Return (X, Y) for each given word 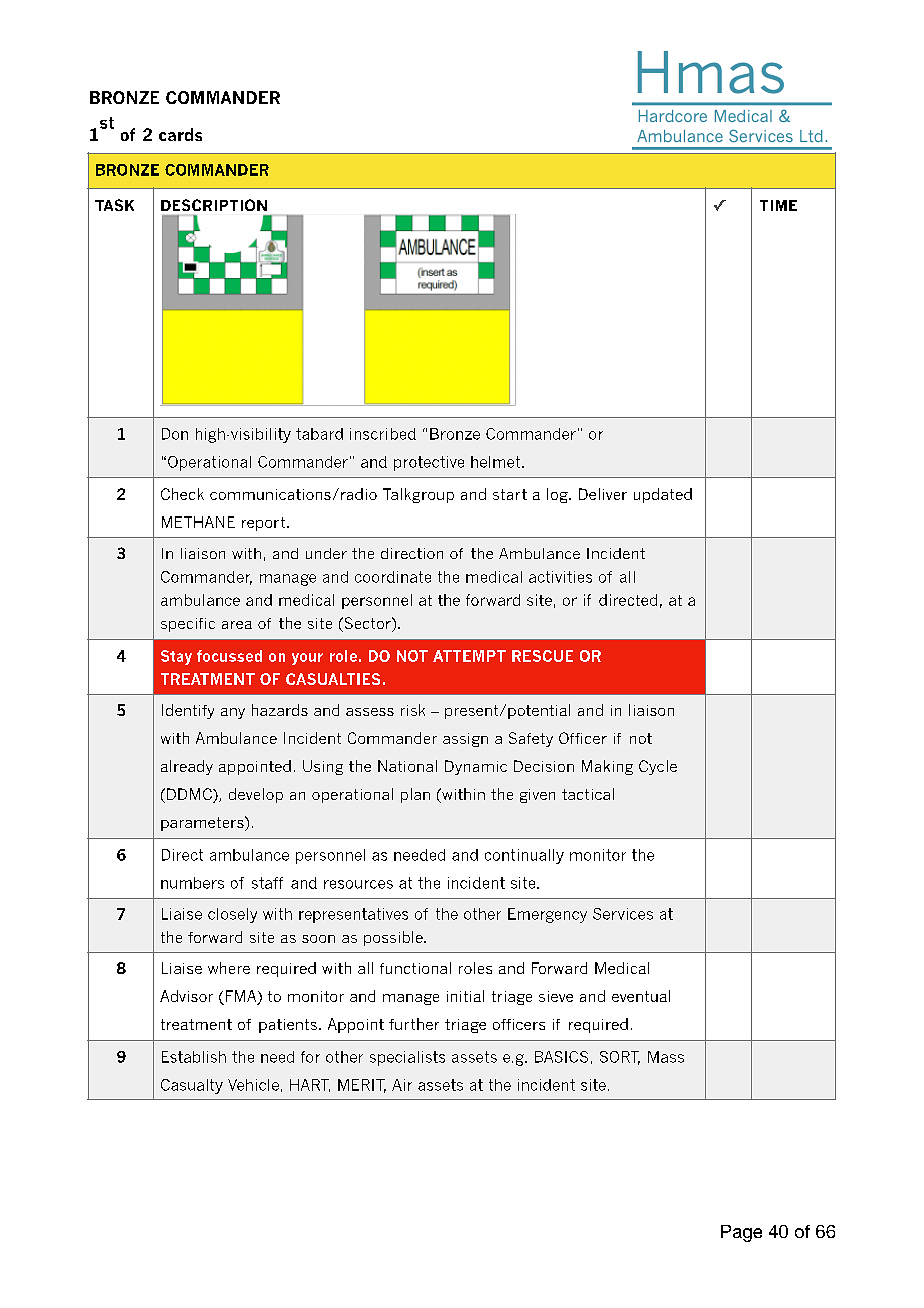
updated (663, 495)
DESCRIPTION (214, 205)
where (229, 968)
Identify (188, 711)
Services (623, 914)
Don (175, 434)
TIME (778, 205)
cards (180, 134)
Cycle (658, 767)
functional (415, 968)
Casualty (192, 1086)
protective (429, 463)
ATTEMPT (469, 656)
